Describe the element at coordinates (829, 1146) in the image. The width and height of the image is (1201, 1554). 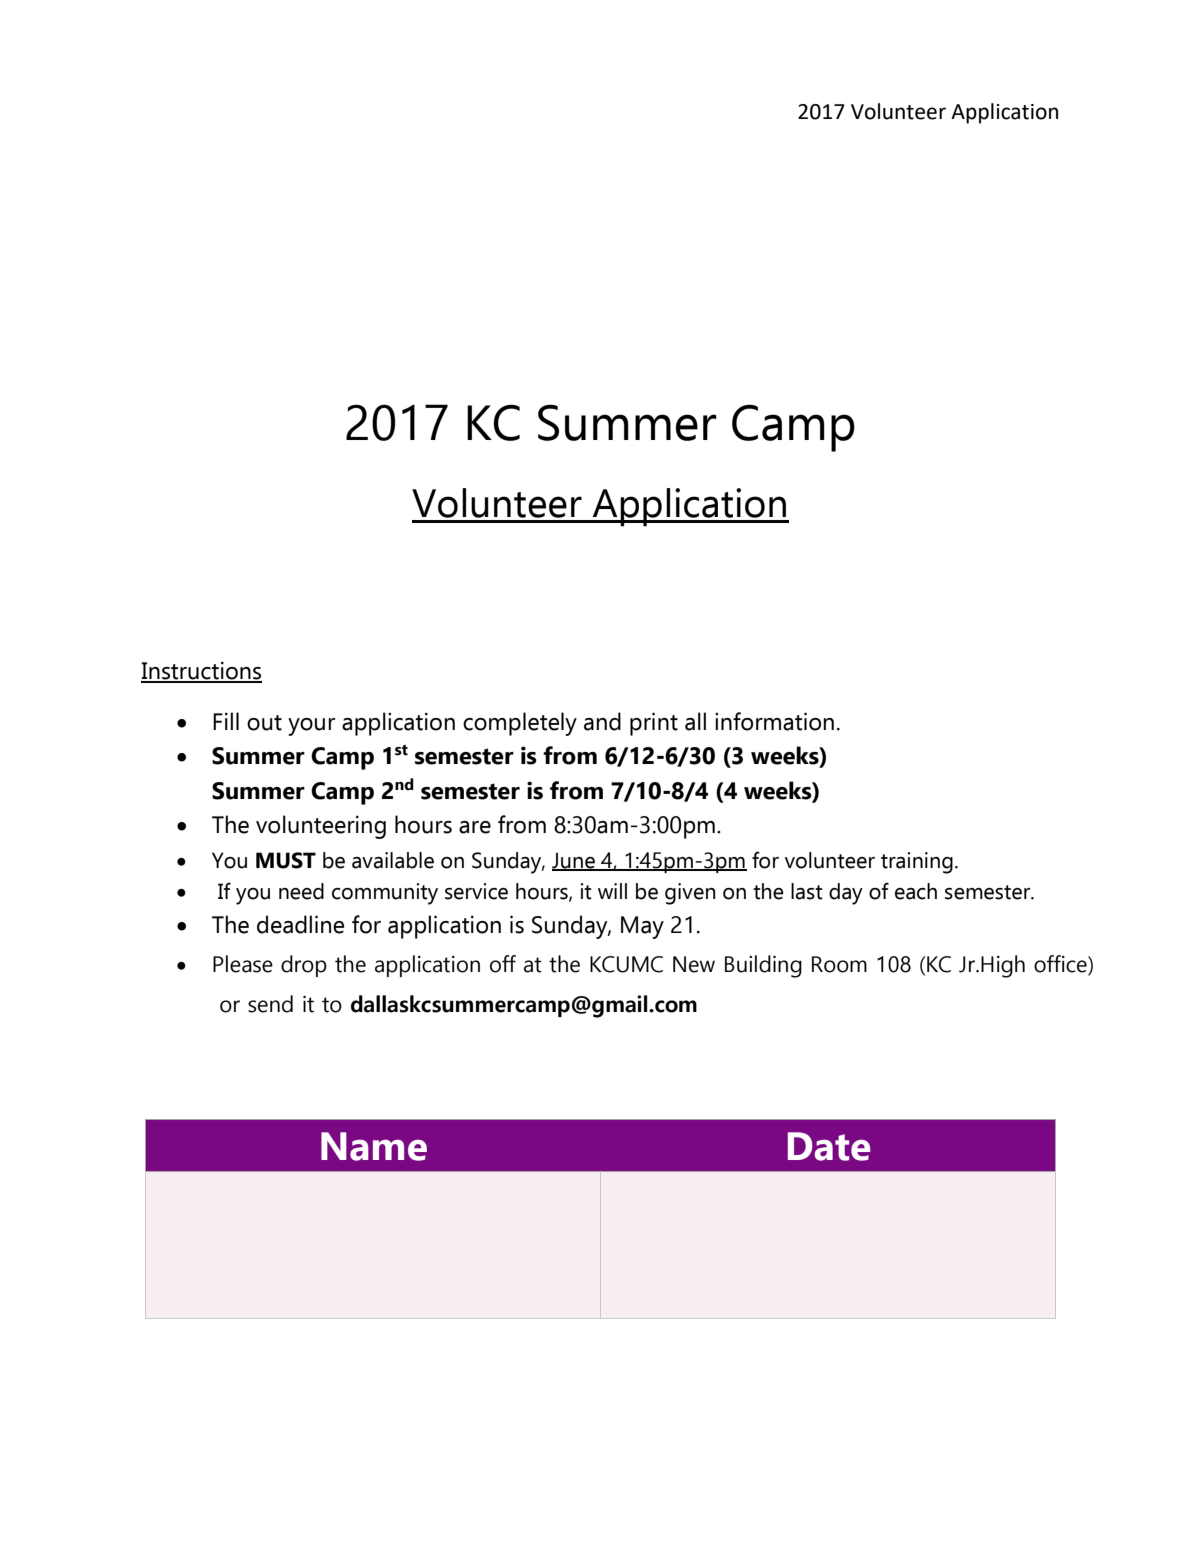
I see `Date` at that location.
